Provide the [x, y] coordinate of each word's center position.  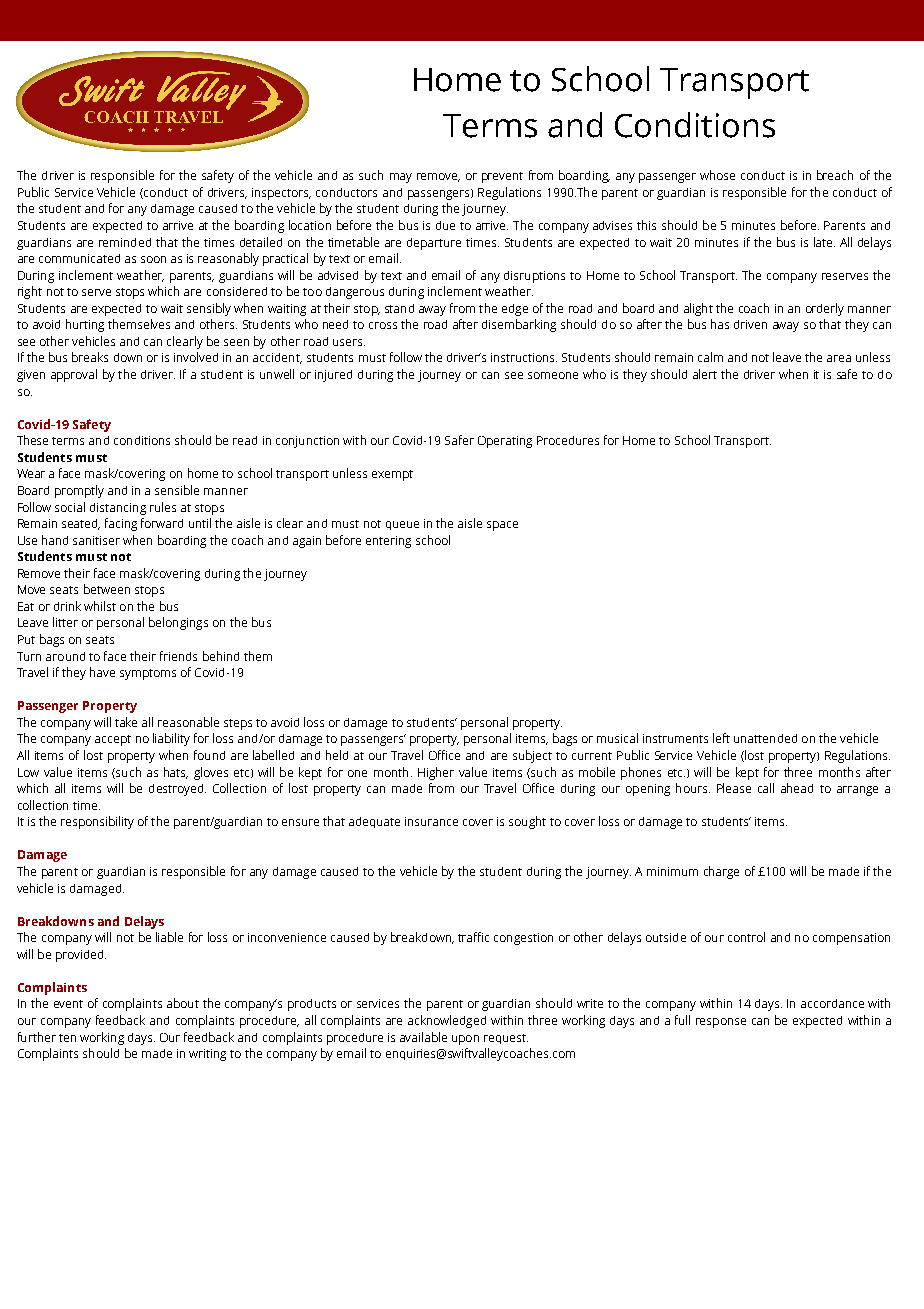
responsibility [97, 822]
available [423, 1037]
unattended [765, 738]
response [721, 1023]
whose [717, 175]
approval [74, 375]
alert [705, 374]
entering [388, 542]
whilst [100, 606]
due [445, 225]
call [766, 788]
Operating [505, 442]
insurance [431, 821]
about [183, 1003]
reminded [125, 242]
